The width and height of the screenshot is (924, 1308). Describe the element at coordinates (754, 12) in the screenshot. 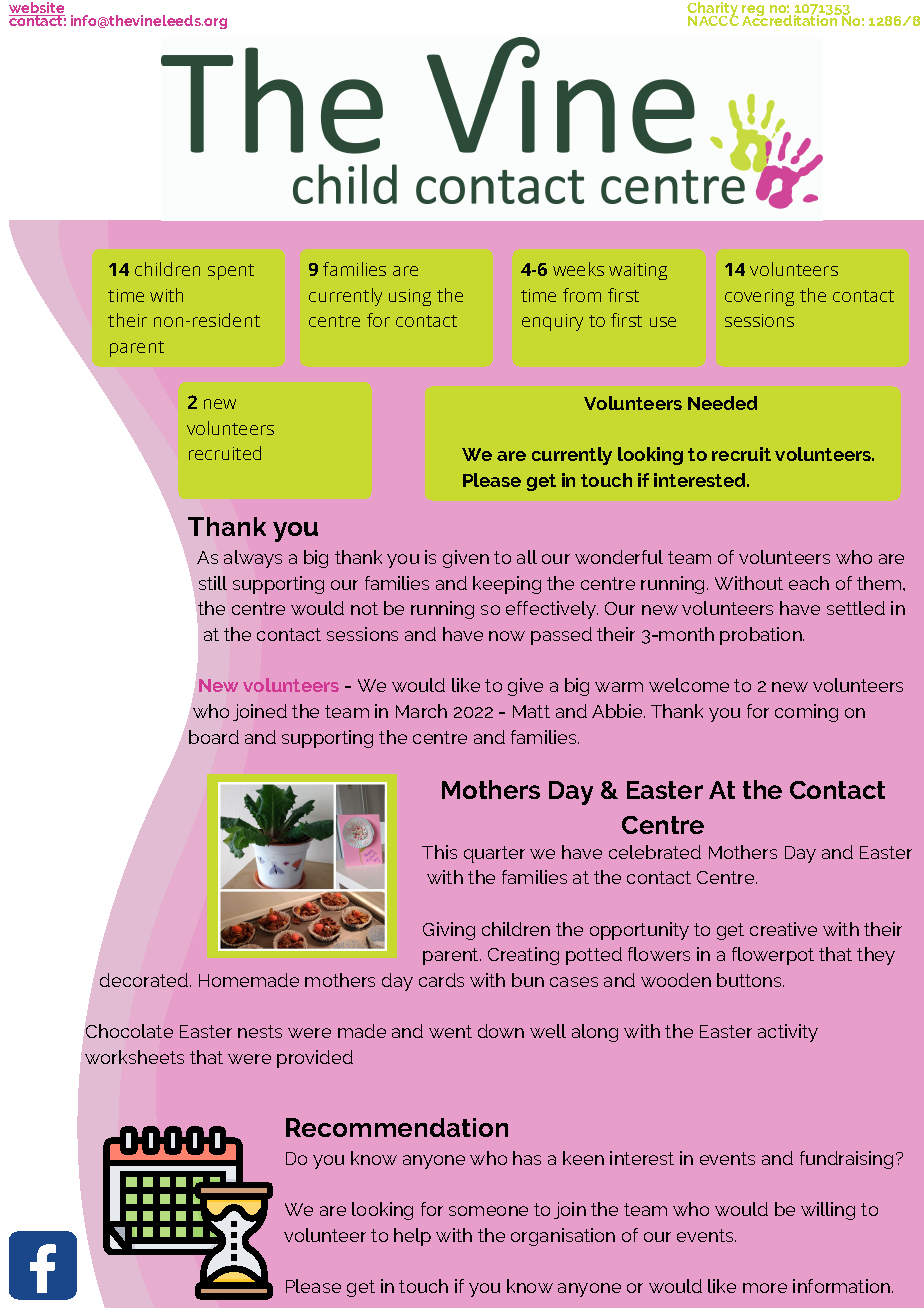

I see `reg` at that location.
